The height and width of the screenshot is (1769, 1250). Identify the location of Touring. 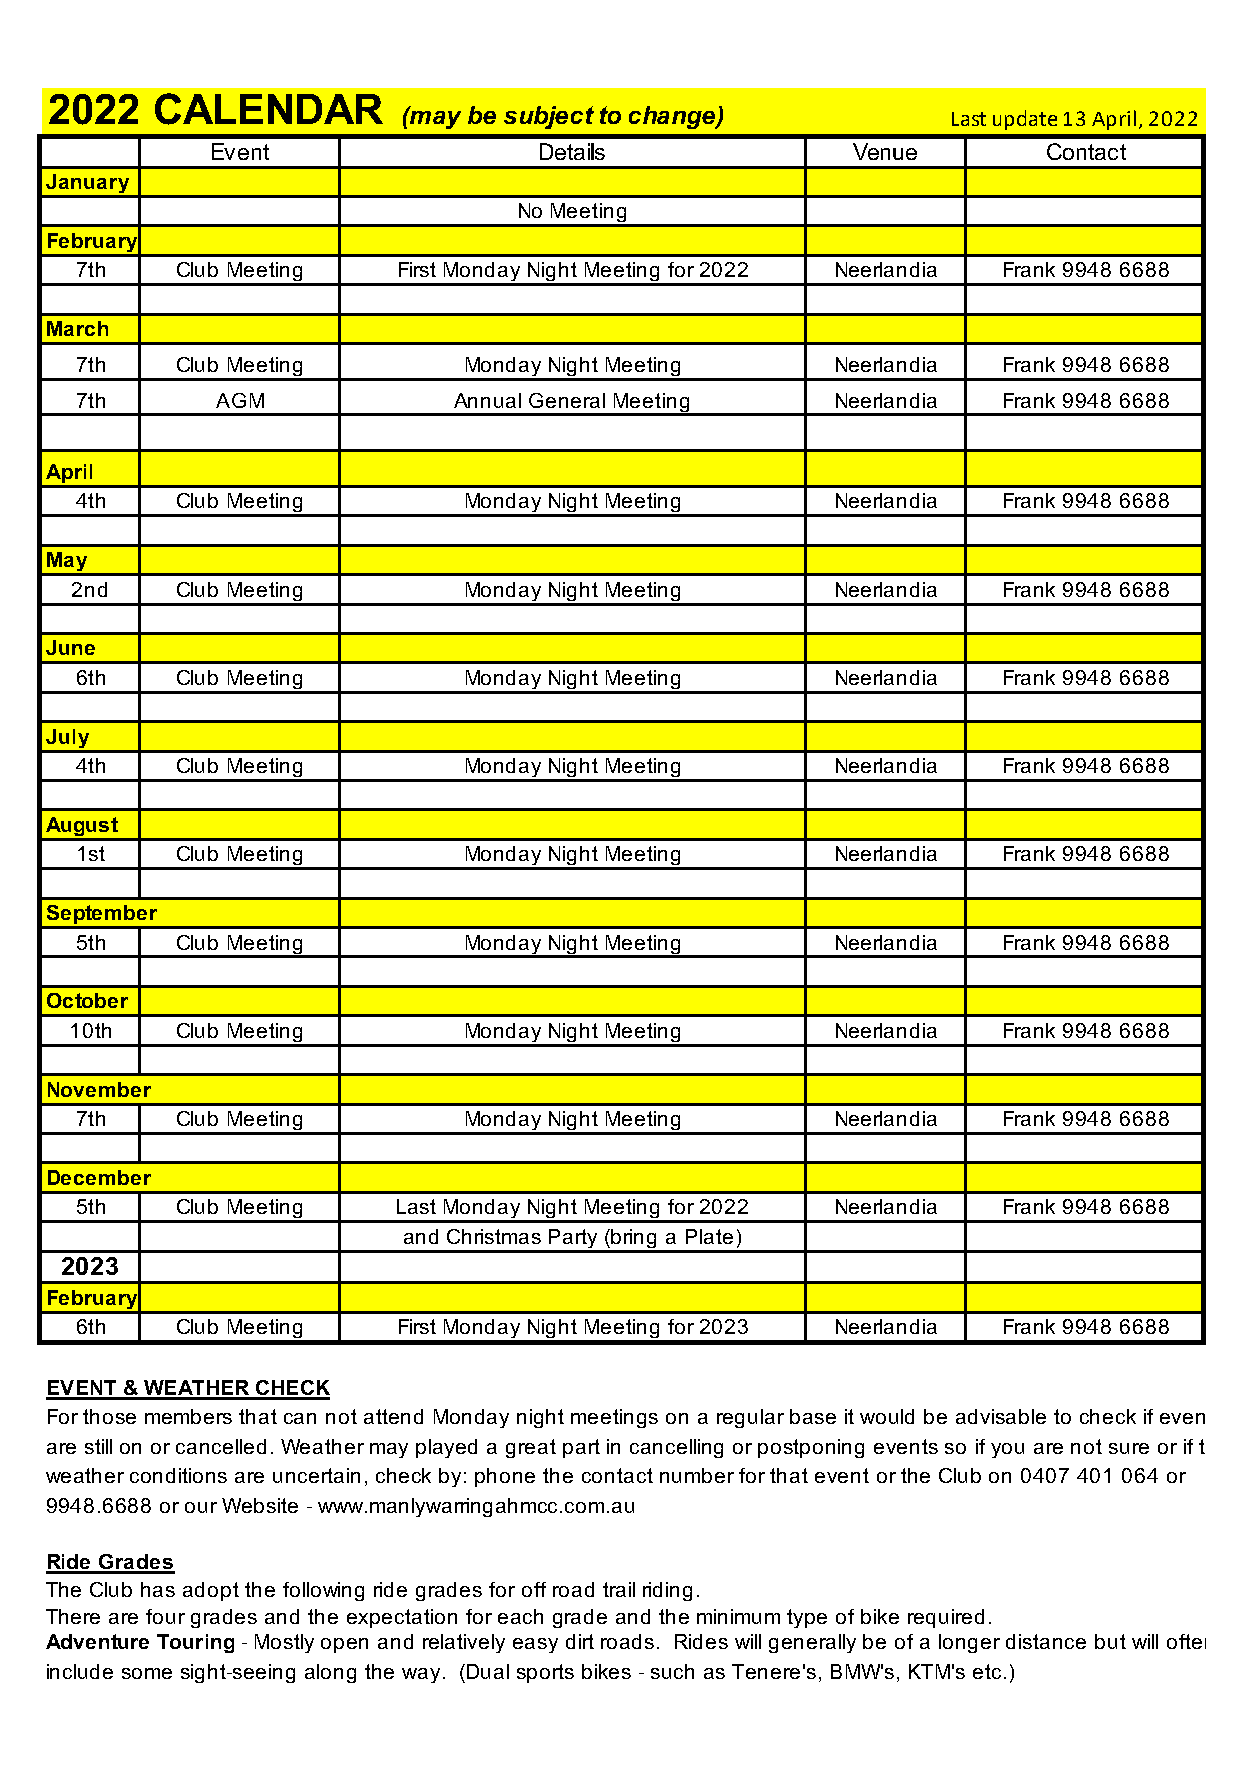
(195, 1643).
